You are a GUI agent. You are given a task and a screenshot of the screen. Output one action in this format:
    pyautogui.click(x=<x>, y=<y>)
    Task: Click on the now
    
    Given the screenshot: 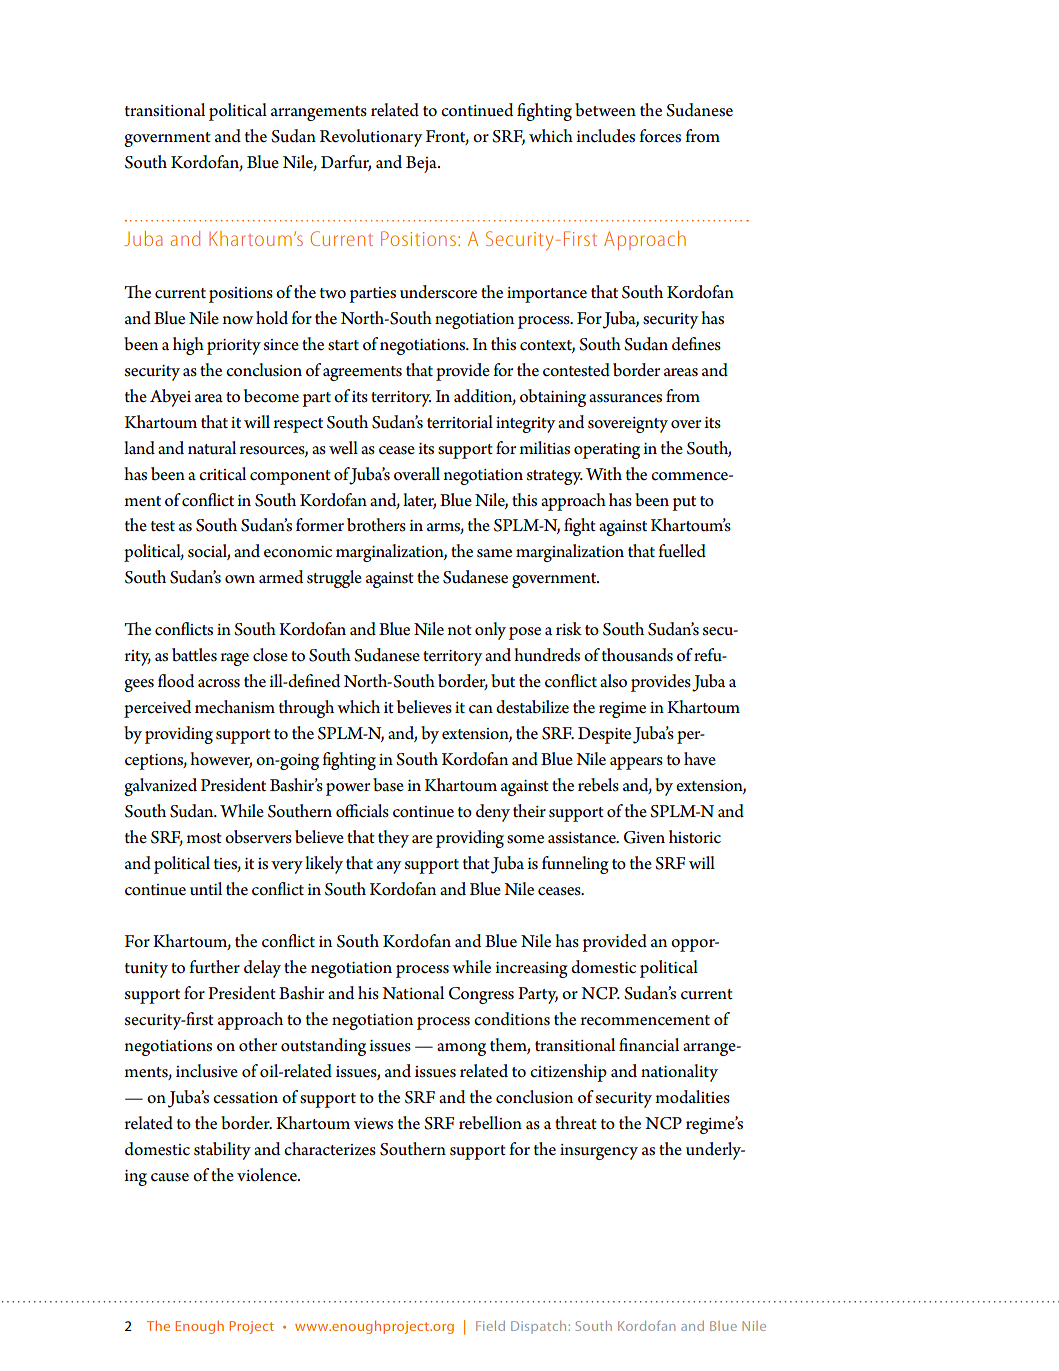 What is the action you would take?
    pyautogui.click(x=238, y=320)
